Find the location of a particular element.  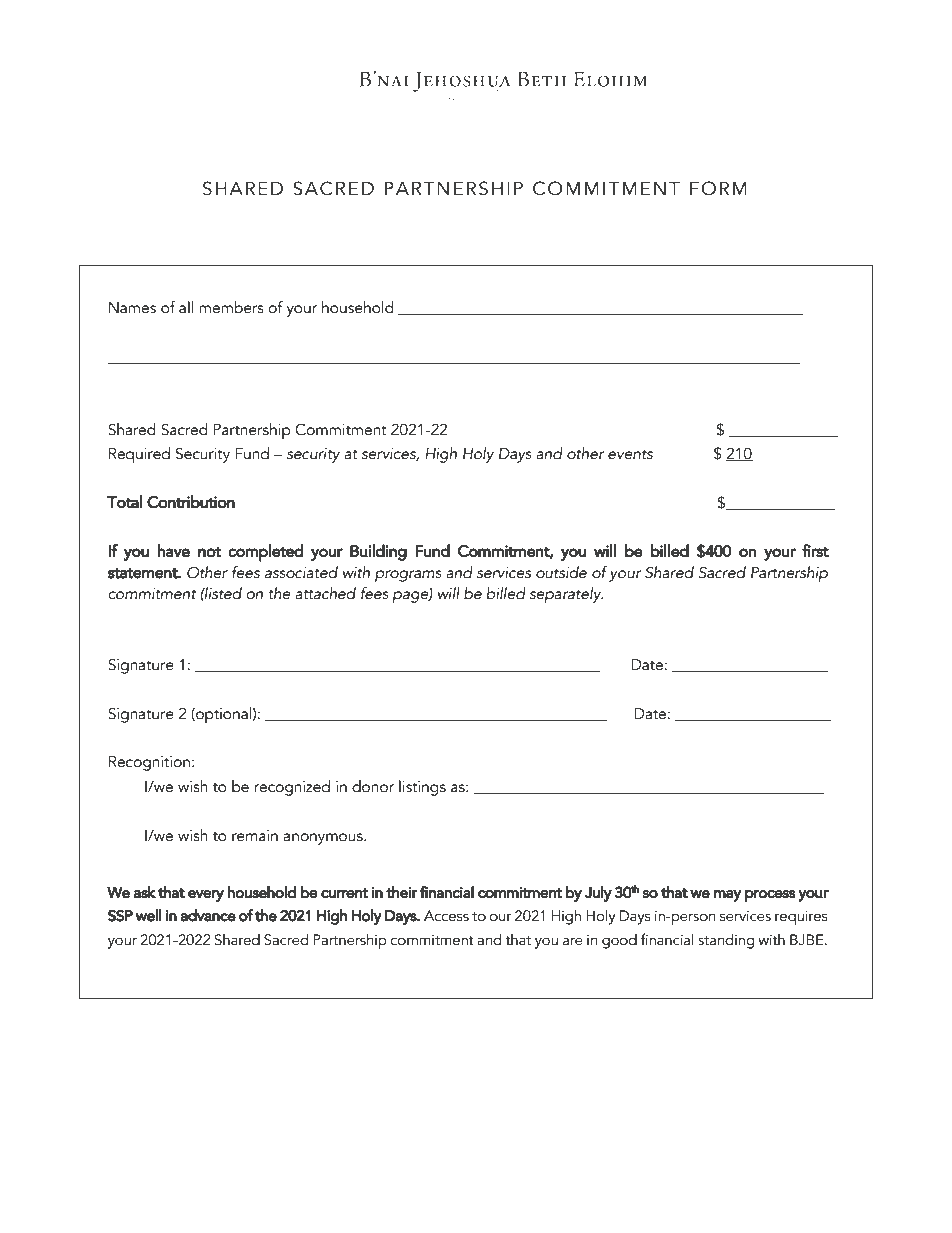

Access is located at coordinates (446, 916).
